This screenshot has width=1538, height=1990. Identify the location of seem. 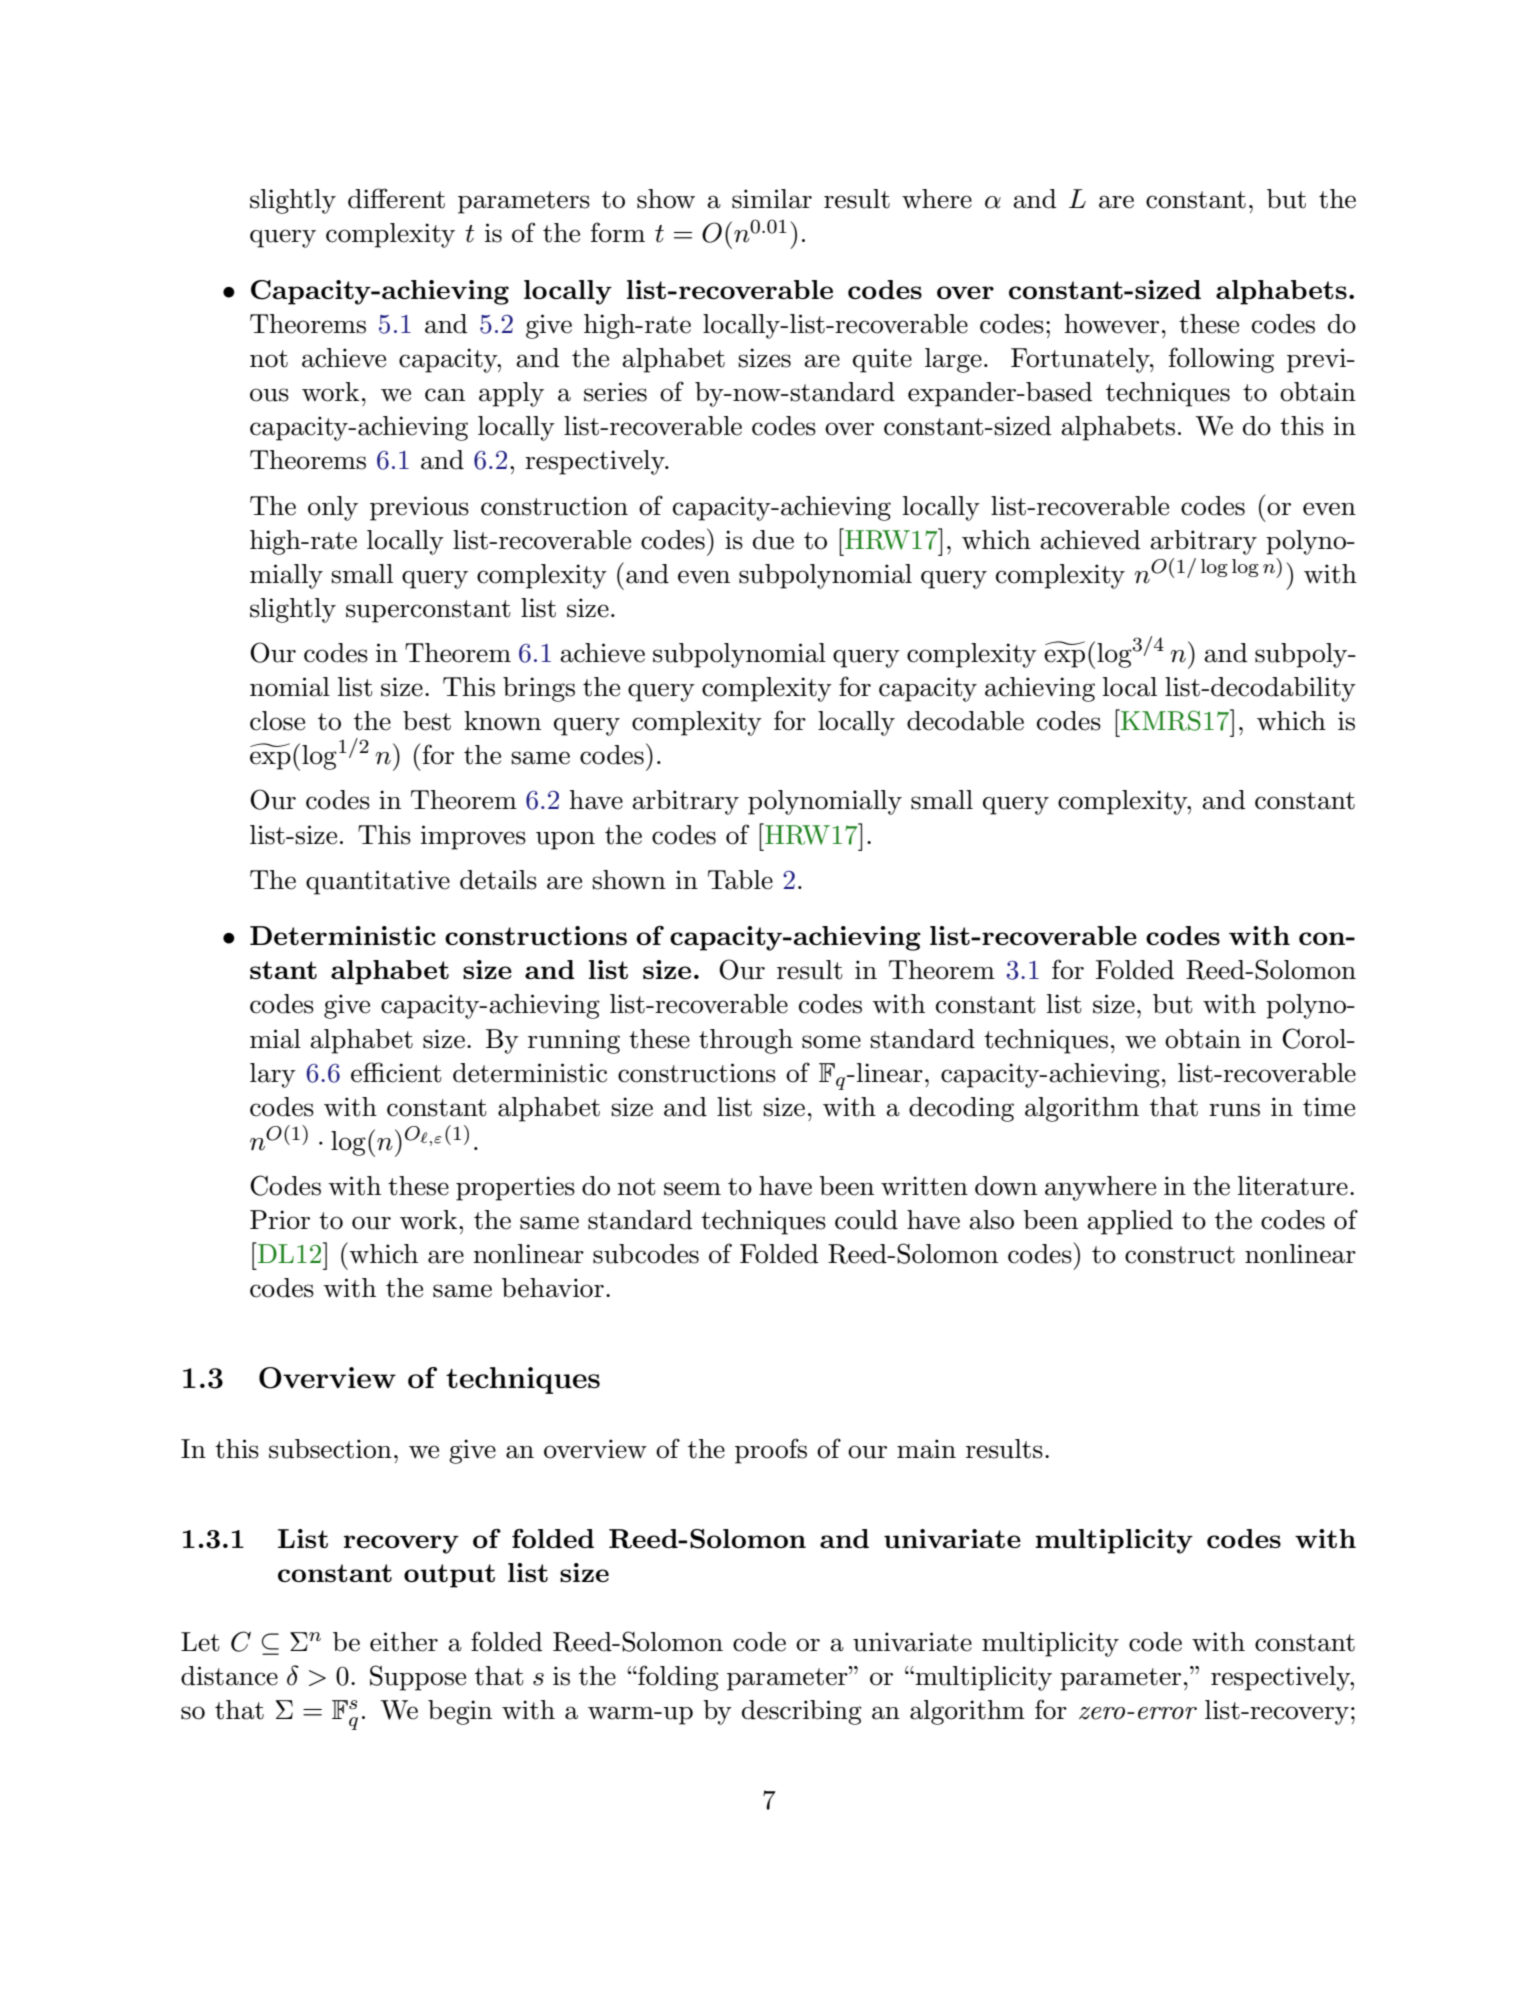
(692, 1189).
